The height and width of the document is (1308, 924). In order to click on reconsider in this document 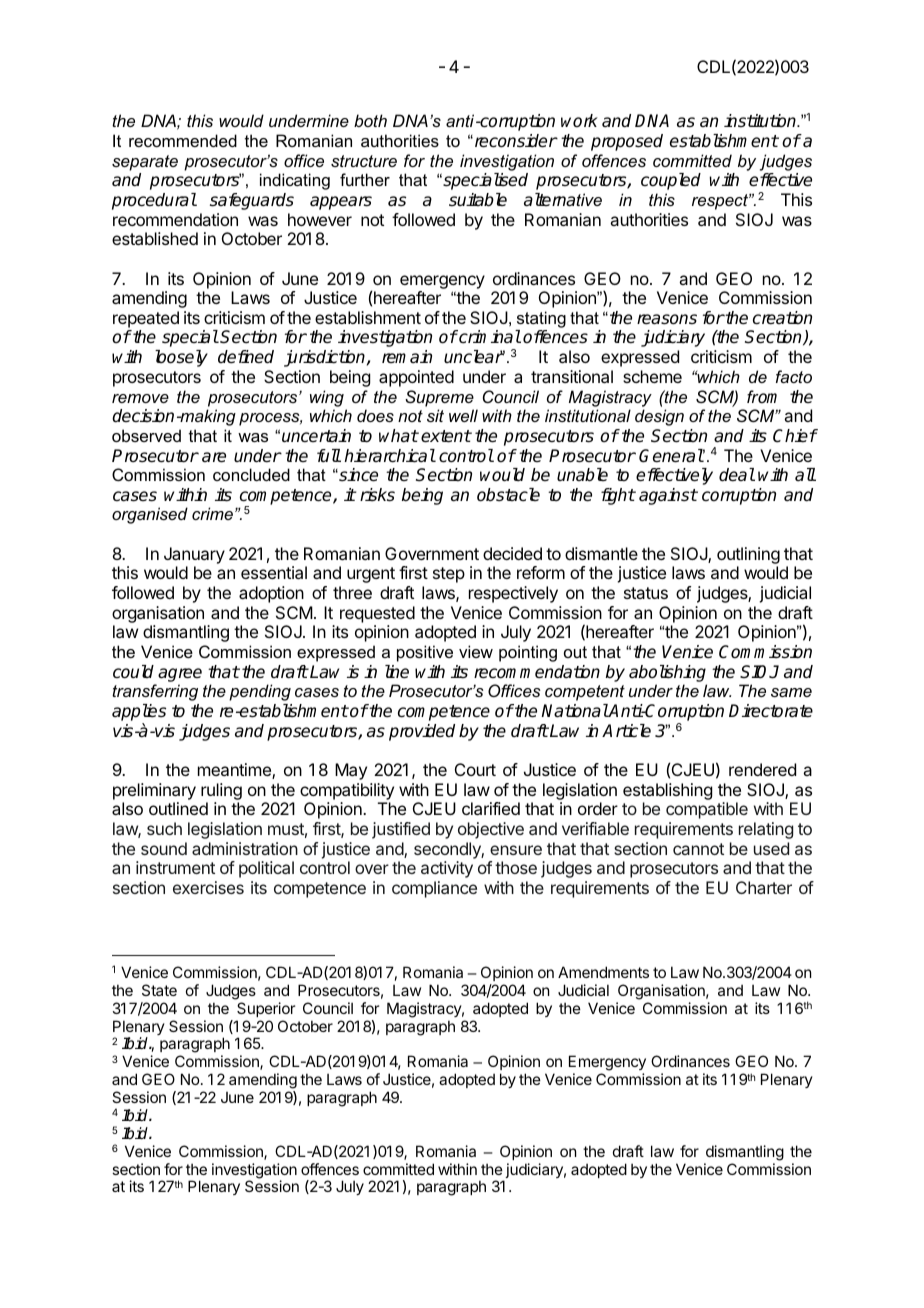, I will do `click(514, 141)`.
